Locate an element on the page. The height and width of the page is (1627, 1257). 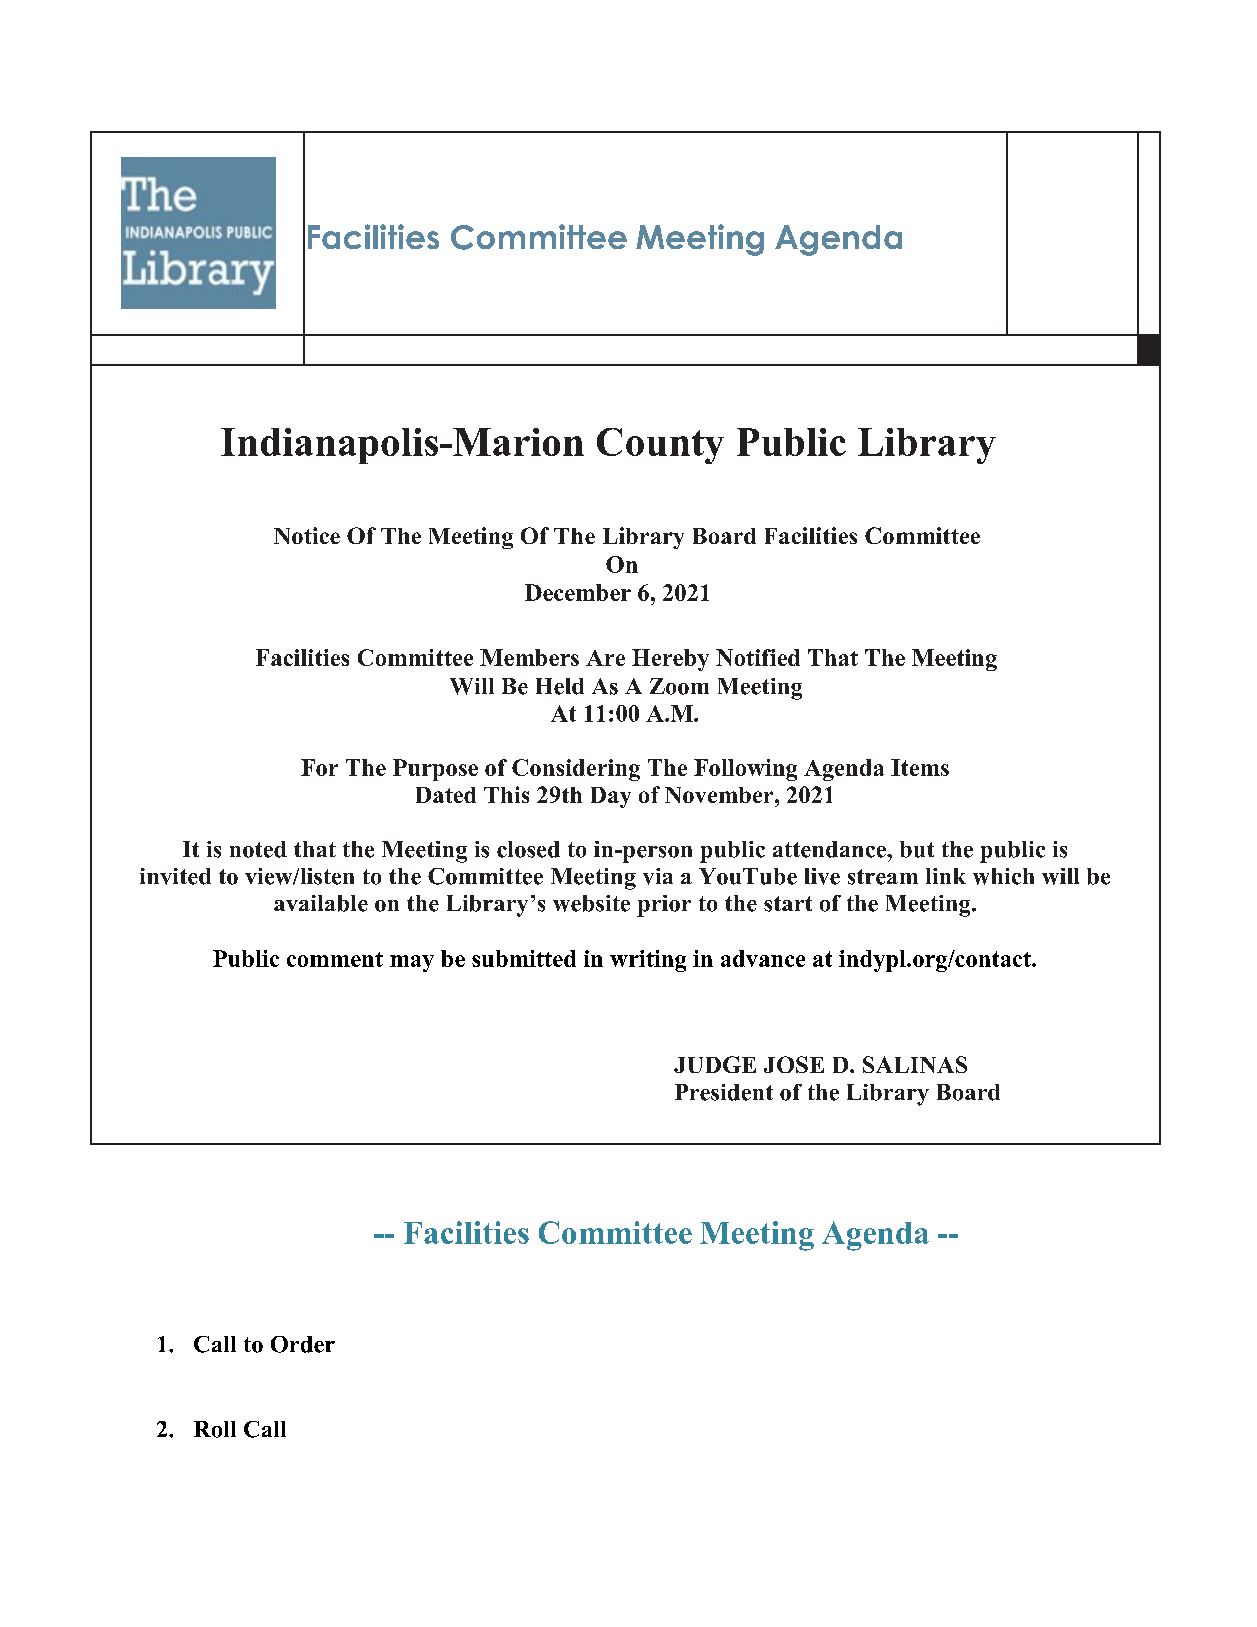
but is located at coordinates (917, 849).
